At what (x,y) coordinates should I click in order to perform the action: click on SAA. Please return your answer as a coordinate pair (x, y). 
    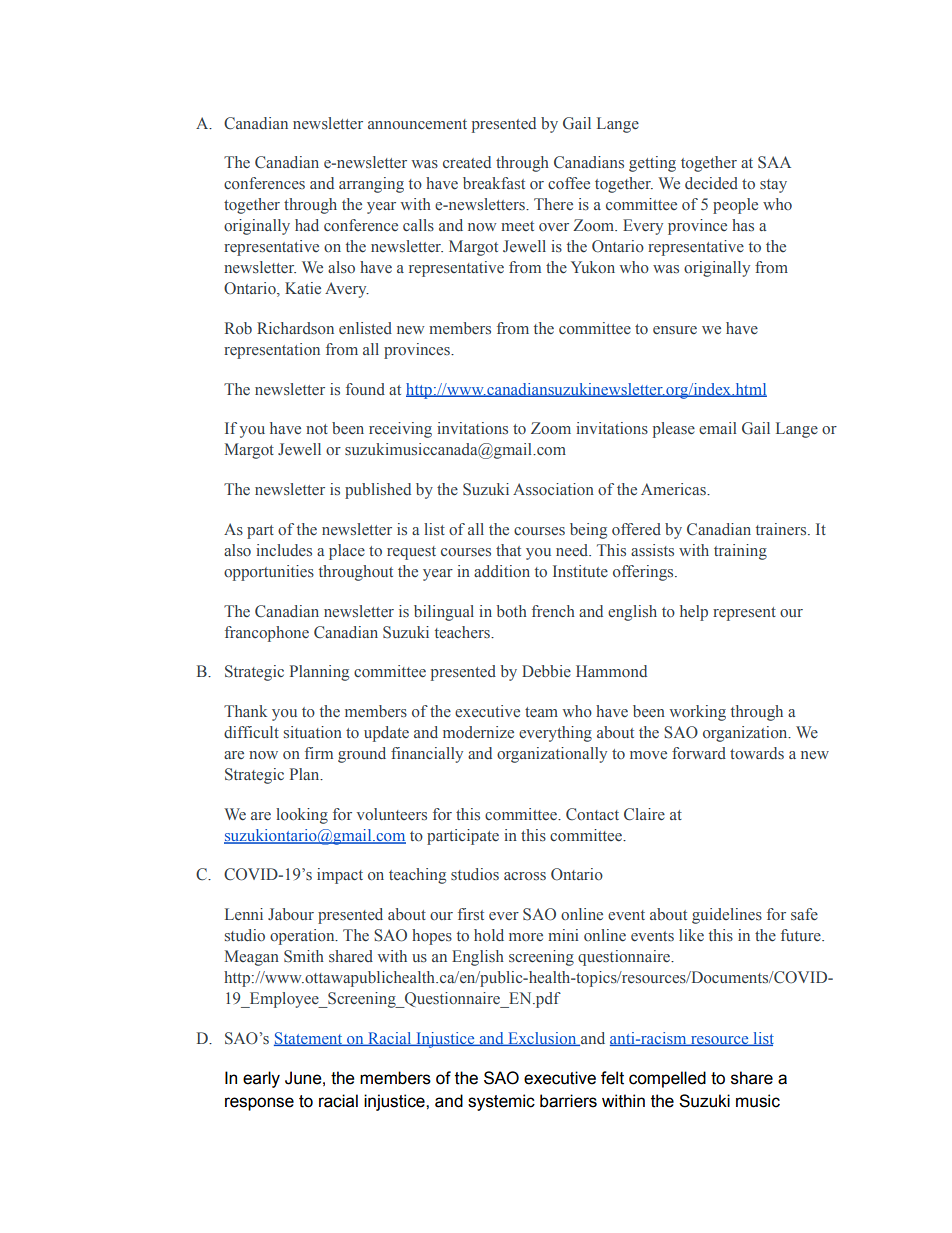
    Looking at the image, I should click on (774, 162).
